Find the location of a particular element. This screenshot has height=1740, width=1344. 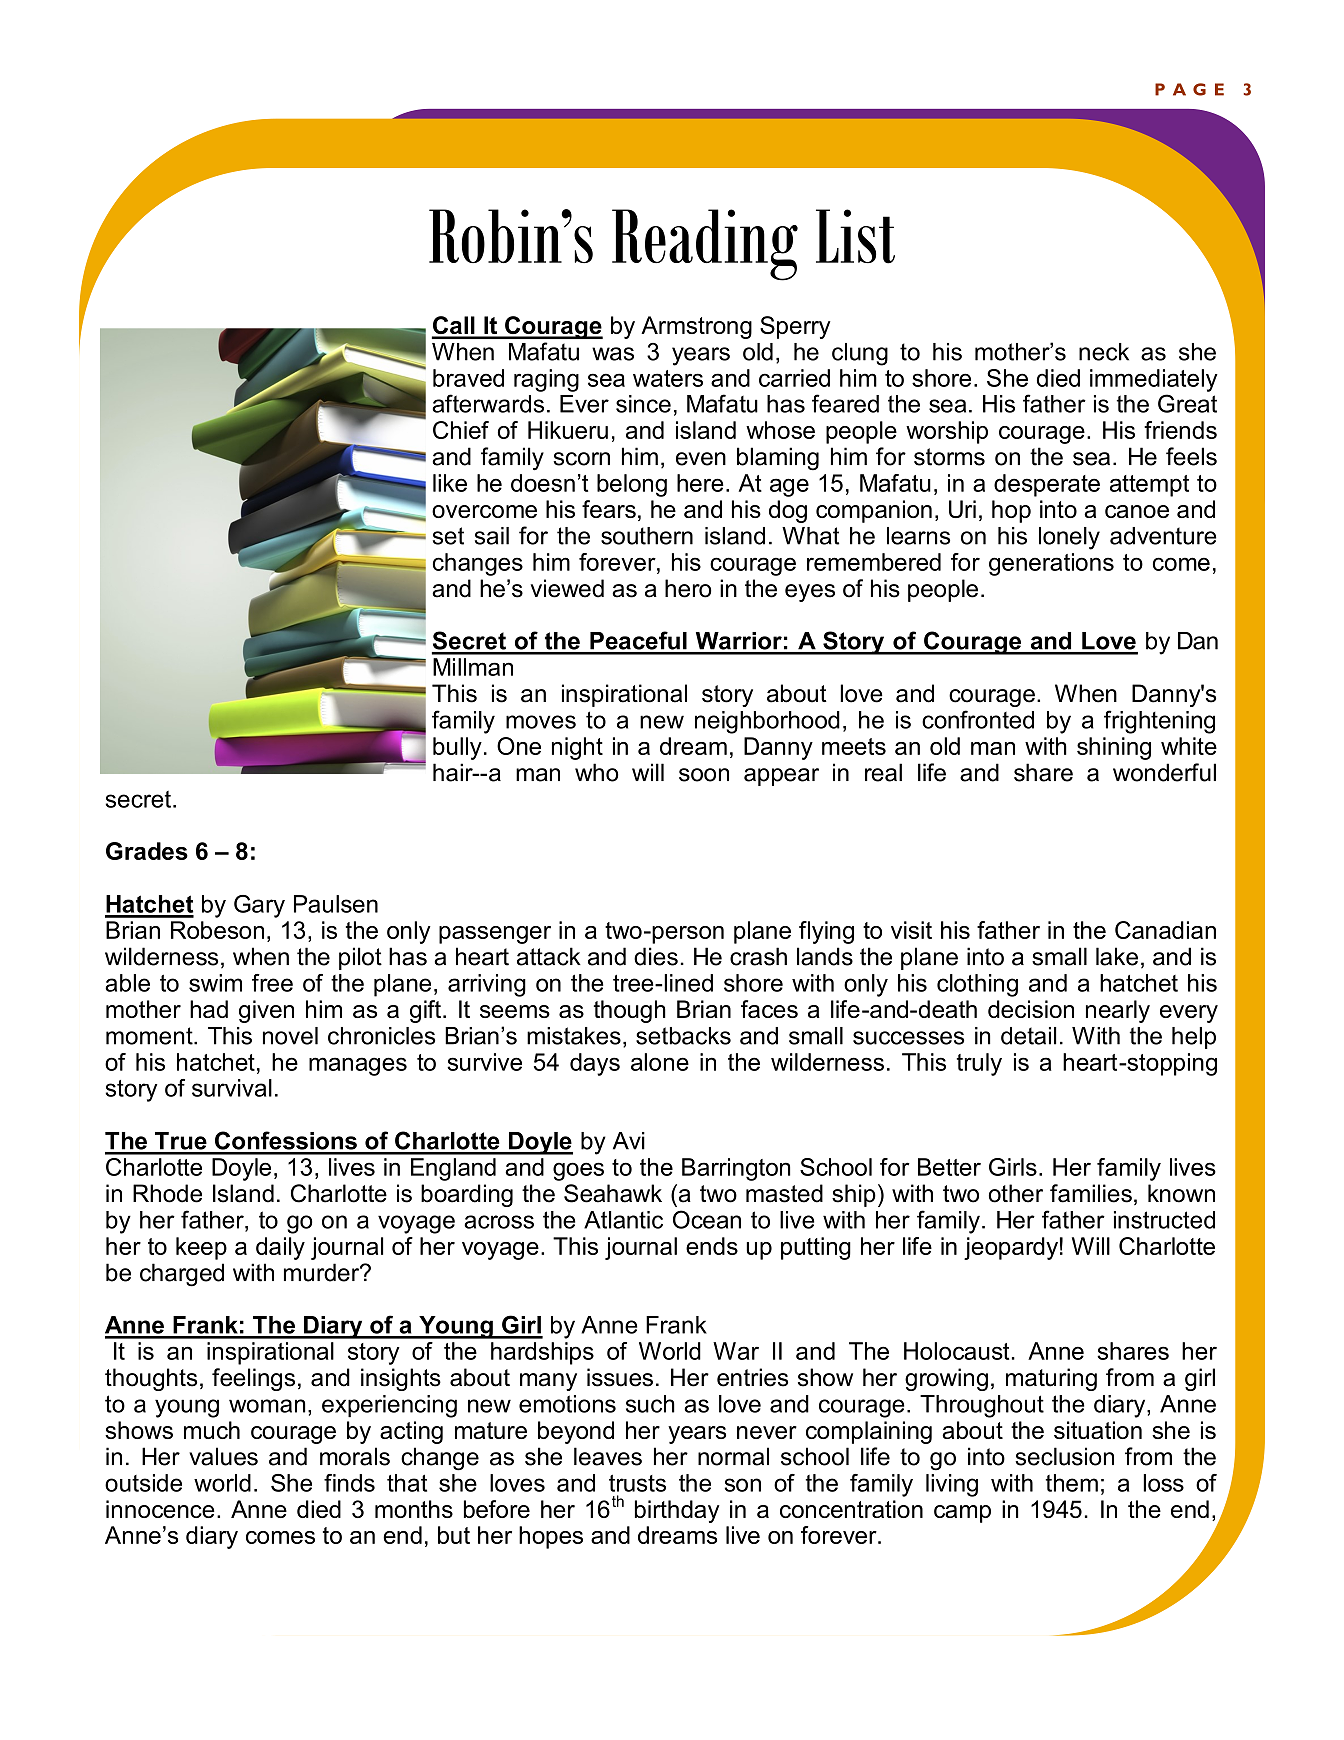

neck is located at coordinates (1104, 352).
